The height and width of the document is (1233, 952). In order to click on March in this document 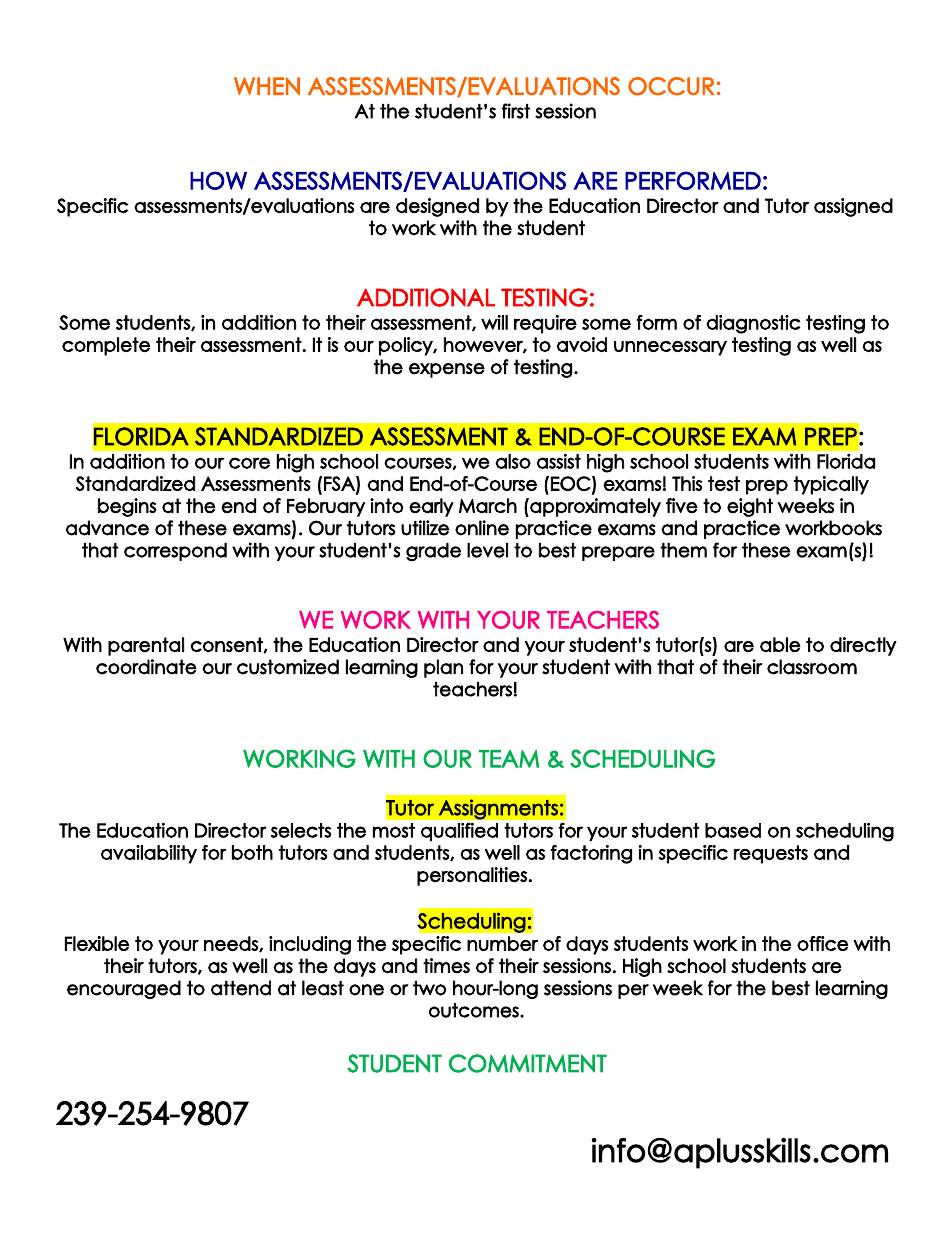, I will do `click(488, 505)`.
